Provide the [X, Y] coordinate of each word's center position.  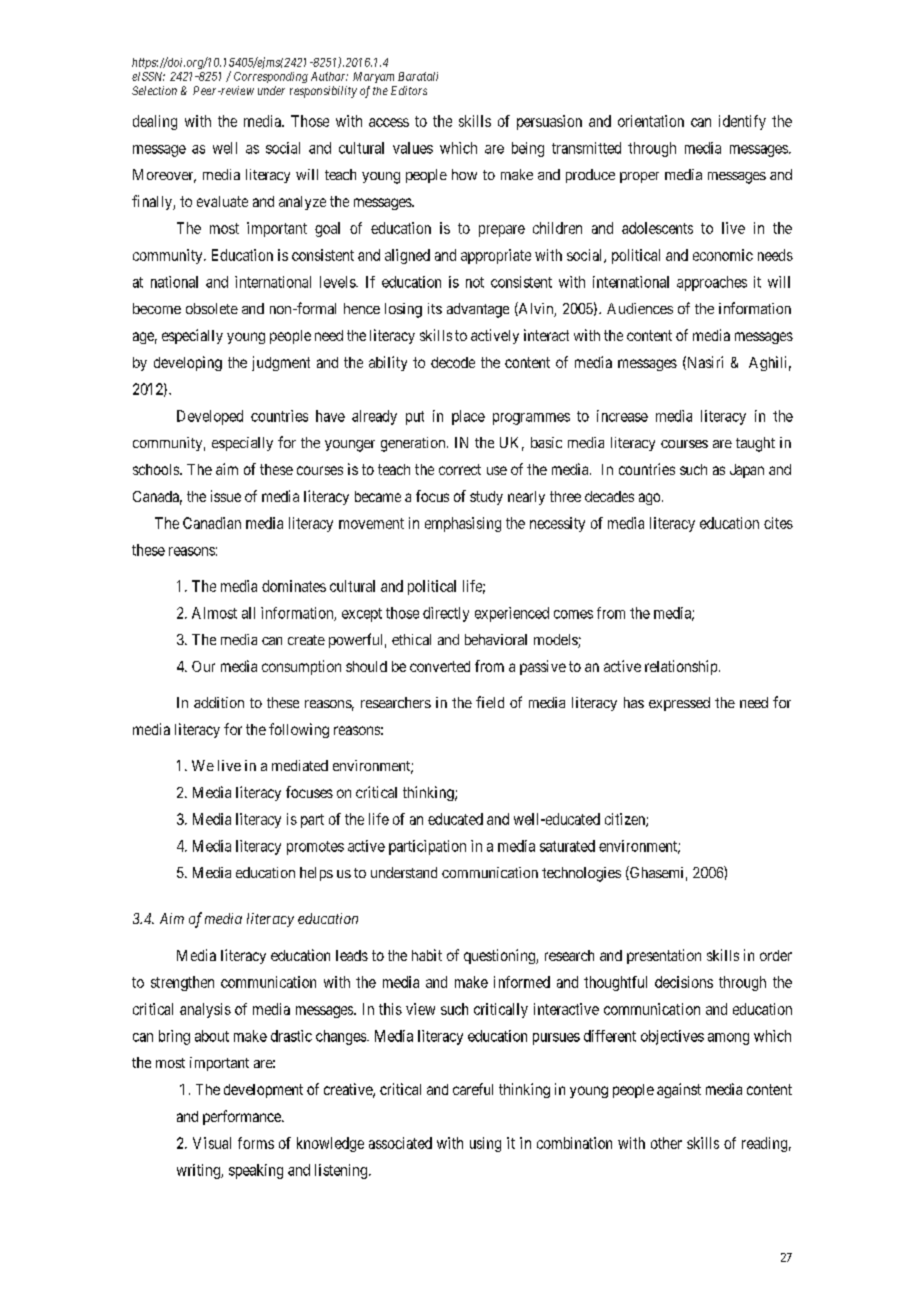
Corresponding [271, 77]
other [666, 1143]
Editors [409, 90]
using [485, 1144]
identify [742, 122]
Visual [212, 1143]
